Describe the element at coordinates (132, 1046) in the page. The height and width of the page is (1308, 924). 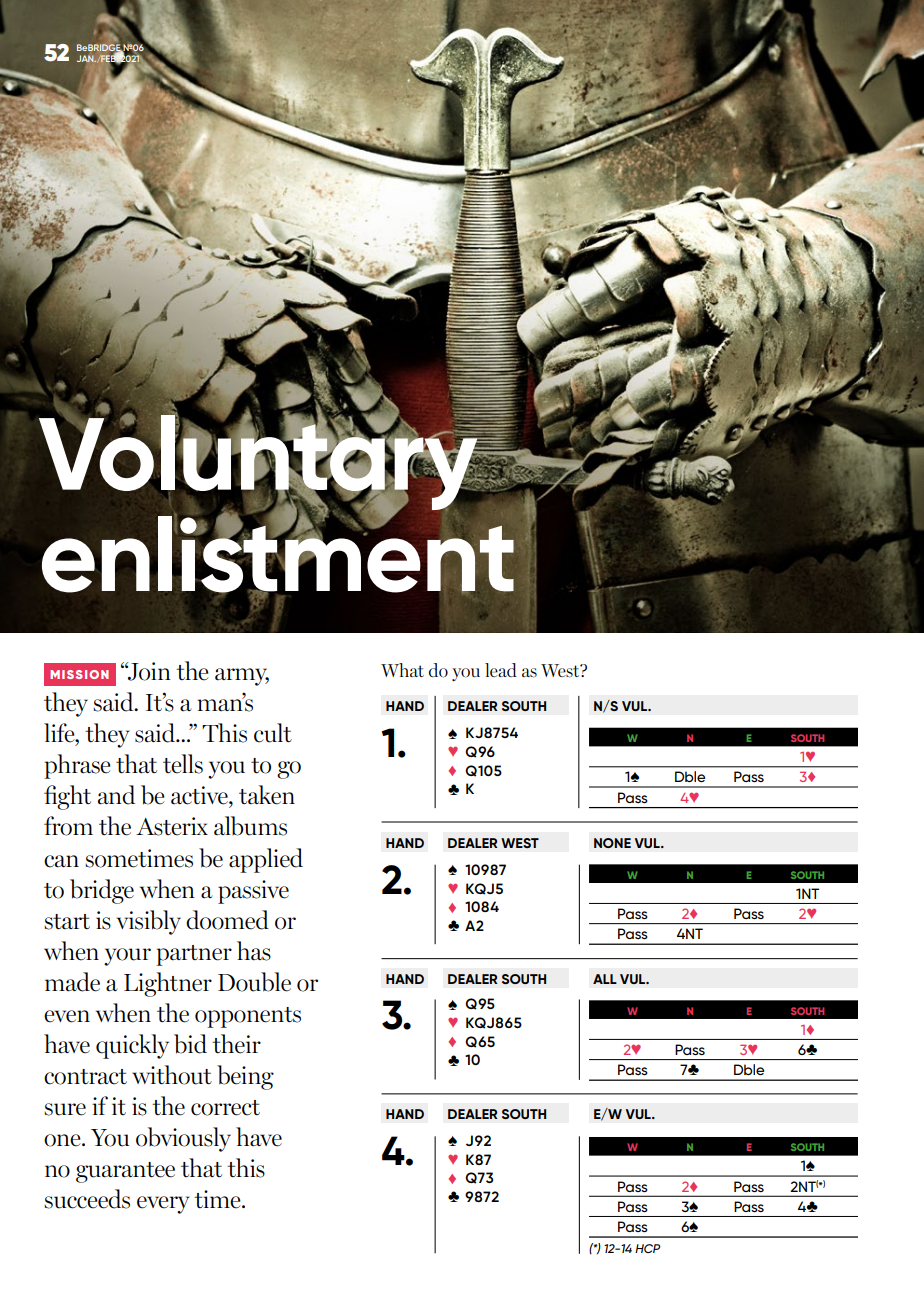
I see `quickly` at that location.
